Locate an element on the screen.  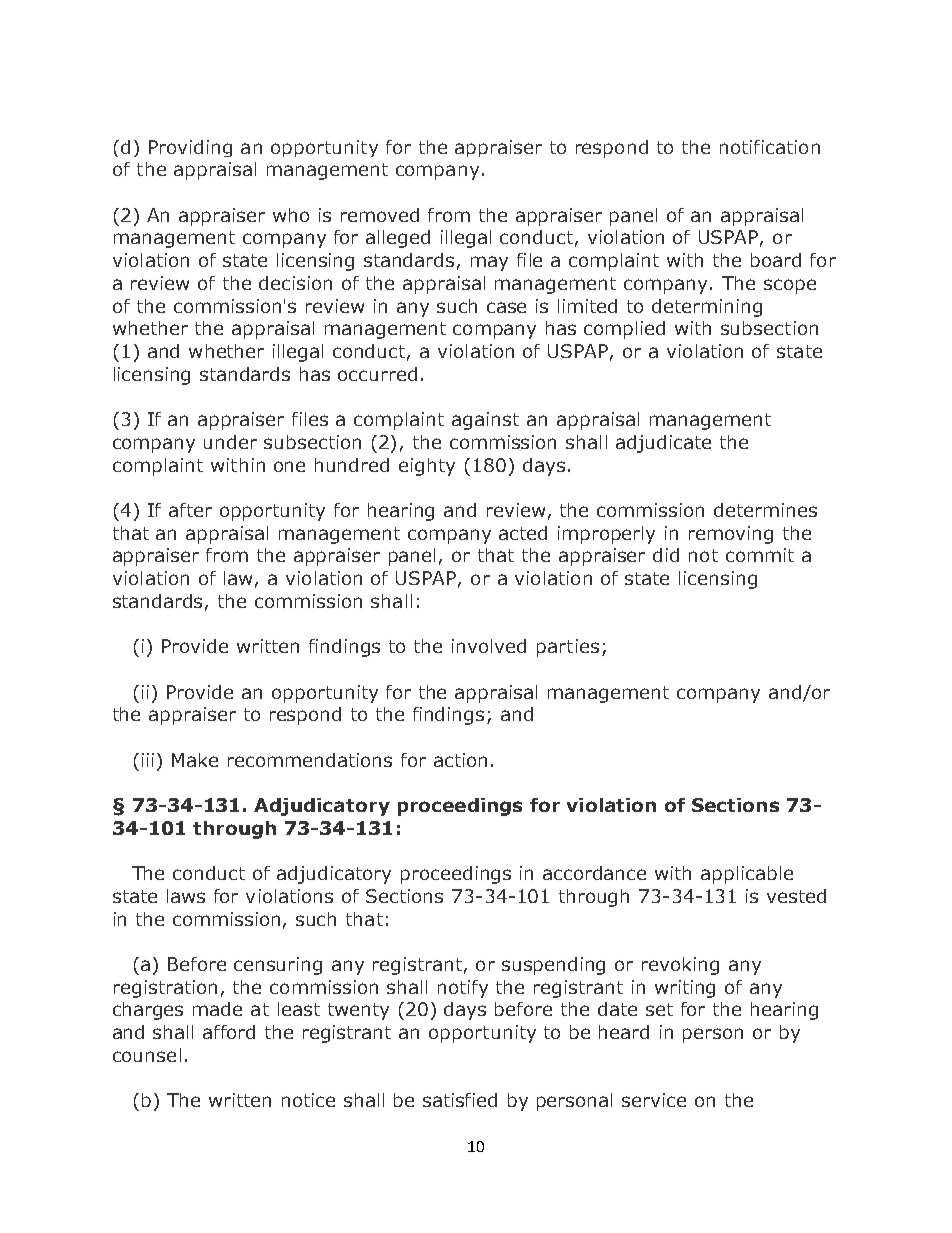
eighty is located at coordinates (427, 467).
